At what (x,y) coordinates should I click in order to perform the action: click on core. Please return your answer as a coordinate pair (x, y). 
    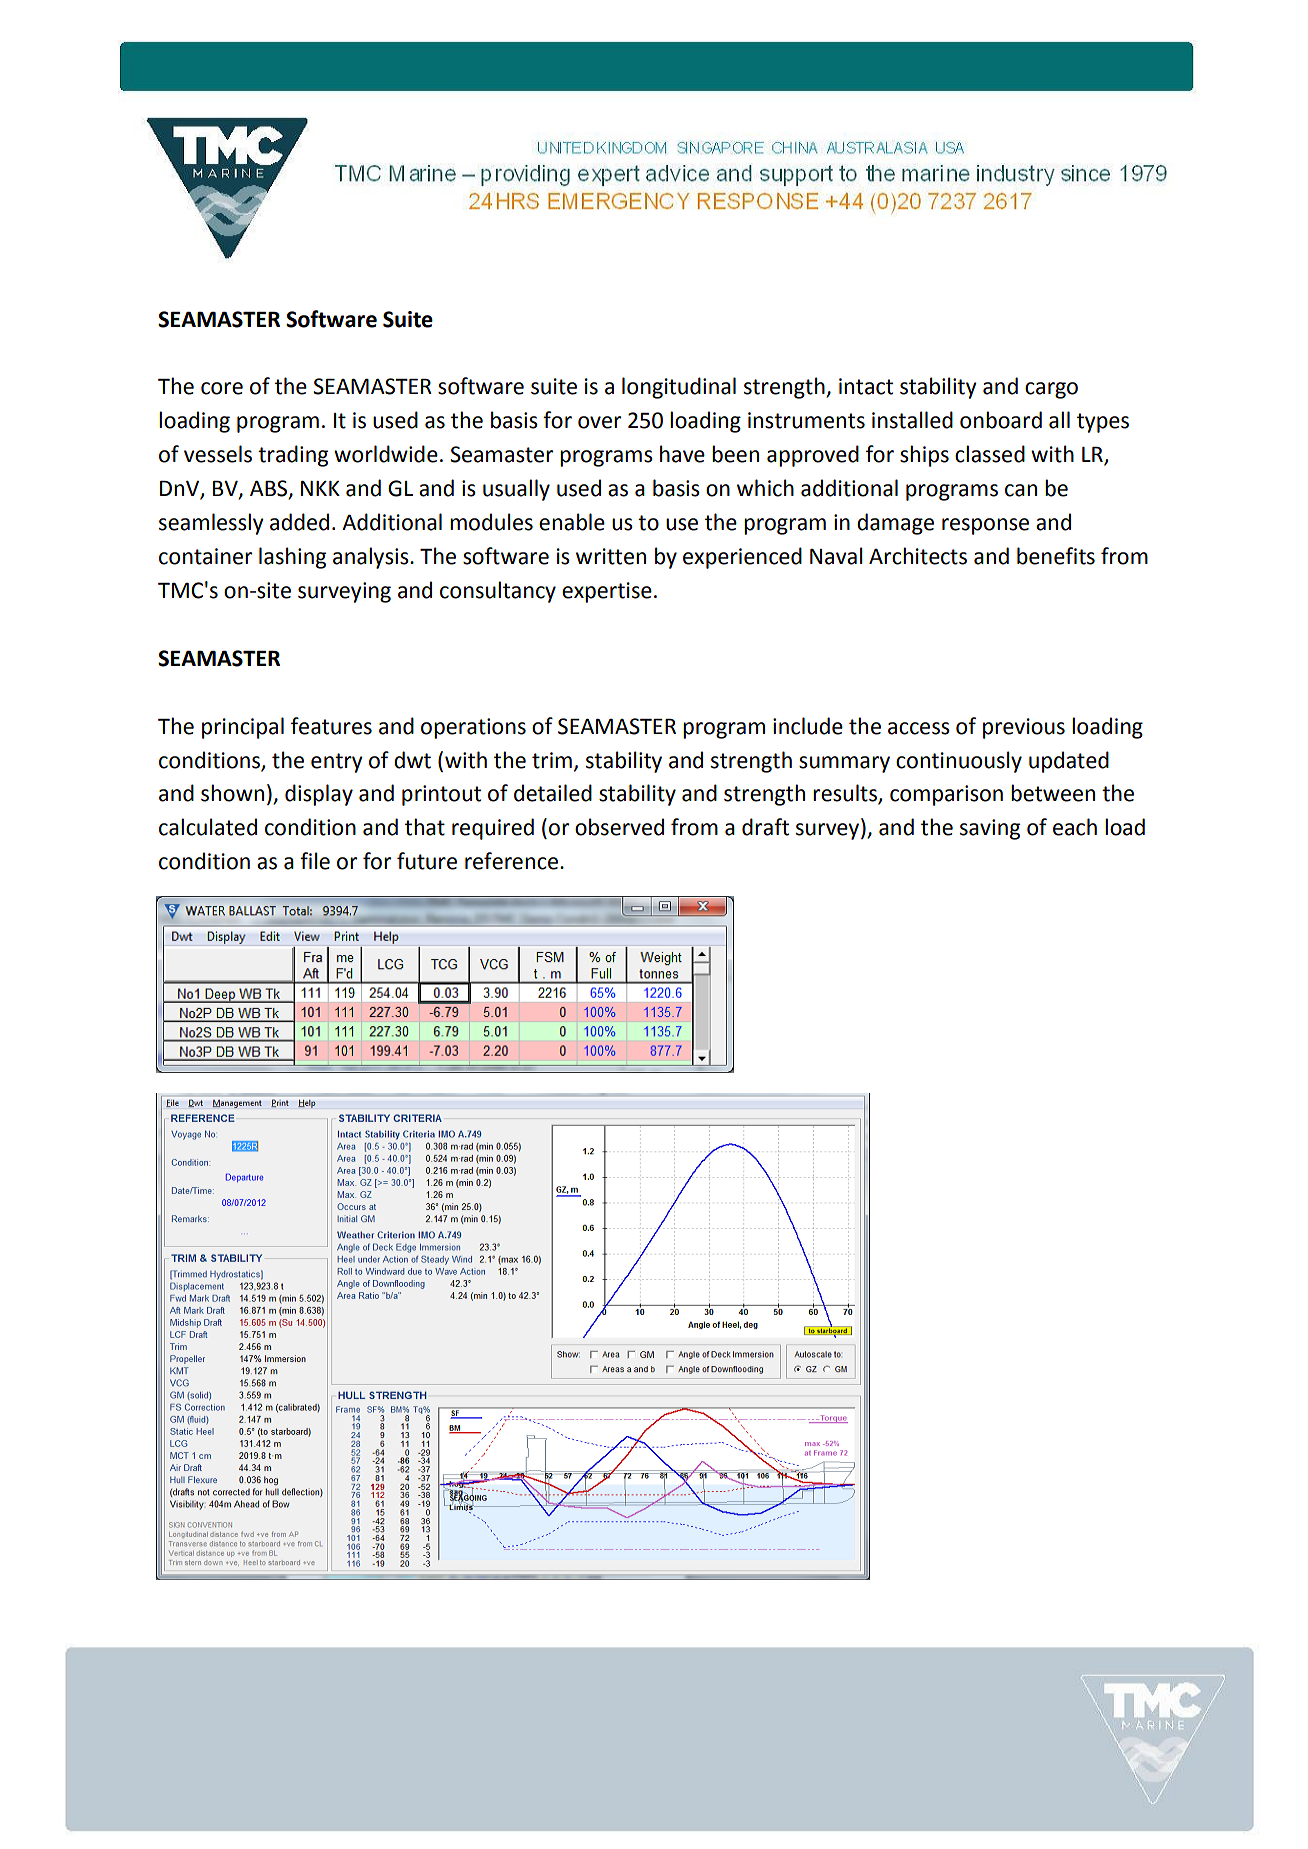
    Looking at the image, I should click on (222, 388).
